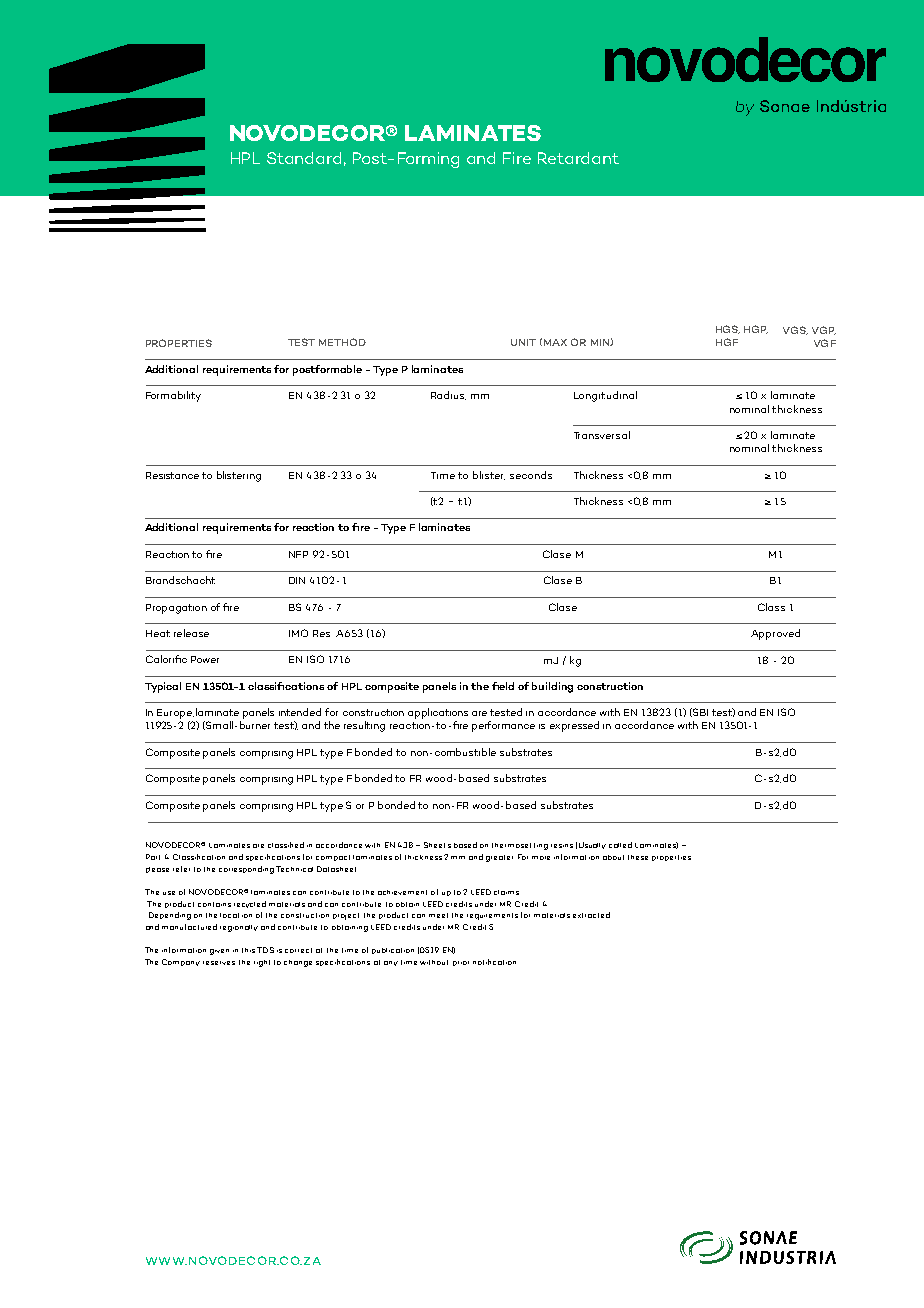  I want to click on field, so click(503, 686).
